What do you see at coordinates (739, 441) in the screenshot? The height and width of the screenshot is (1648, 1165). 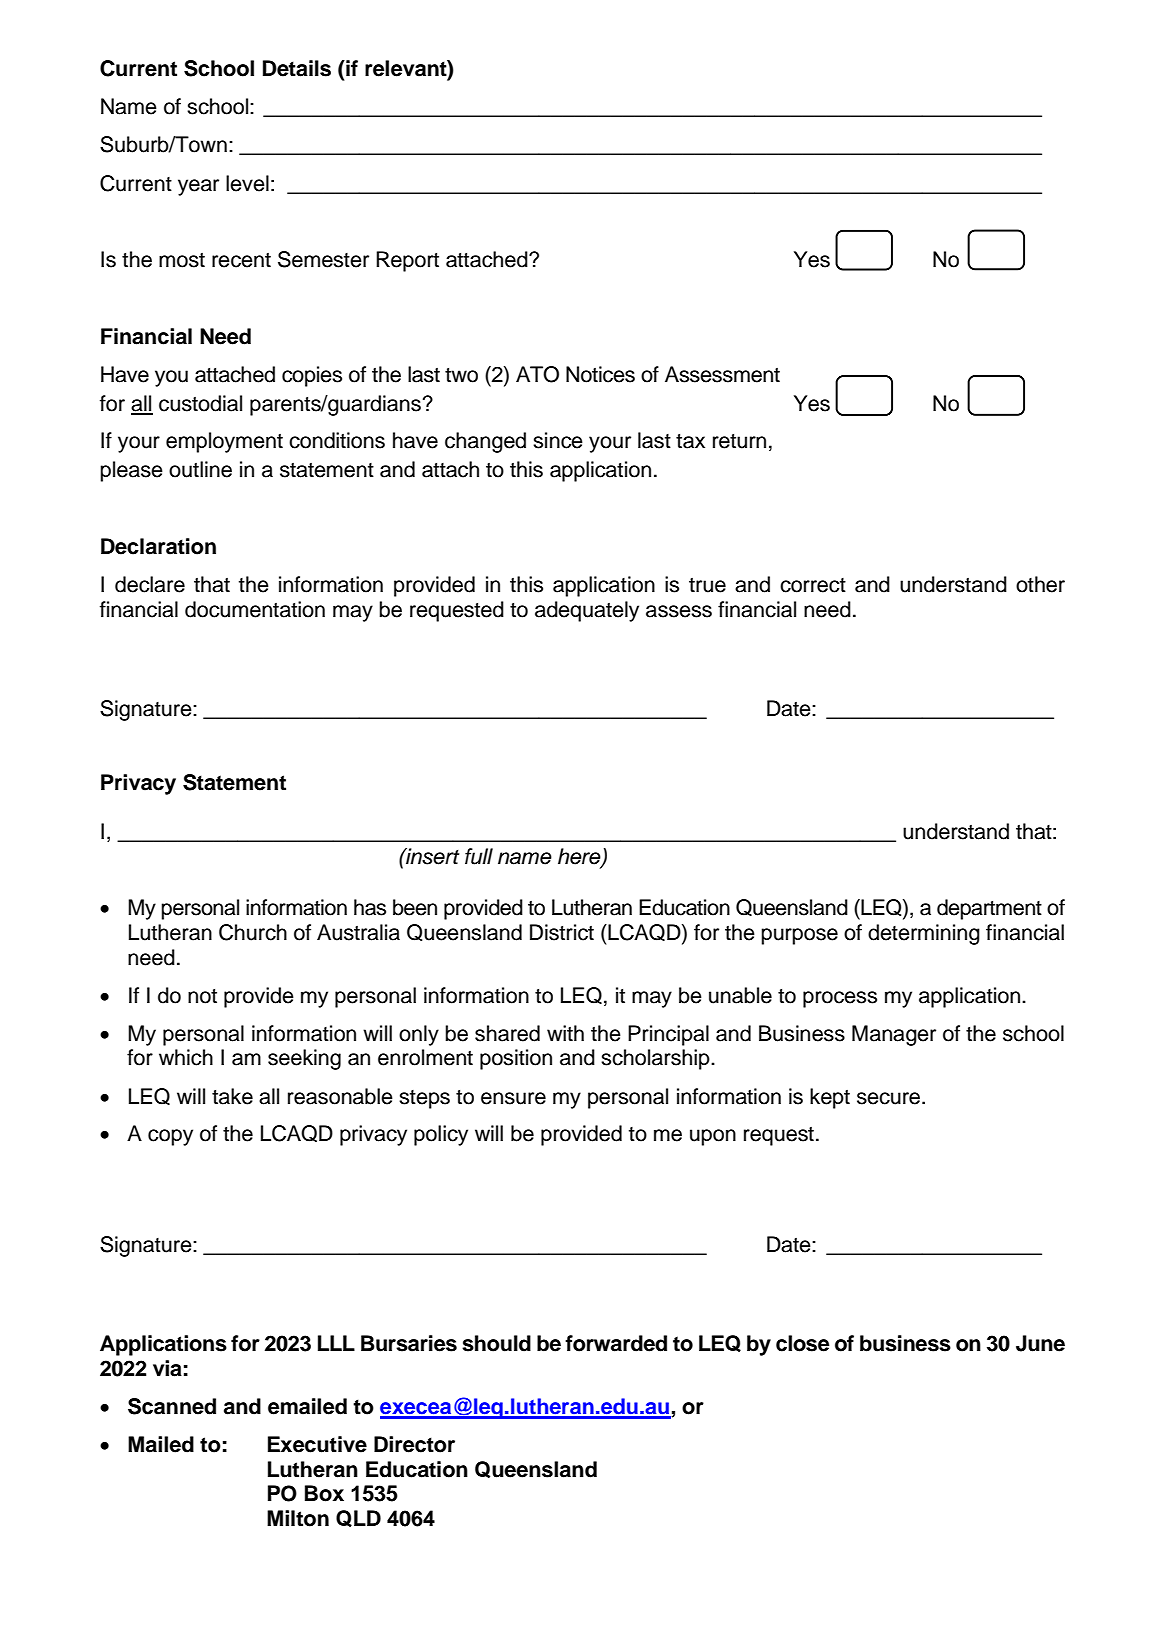 I see `return` at bounding box center [739, 441].
